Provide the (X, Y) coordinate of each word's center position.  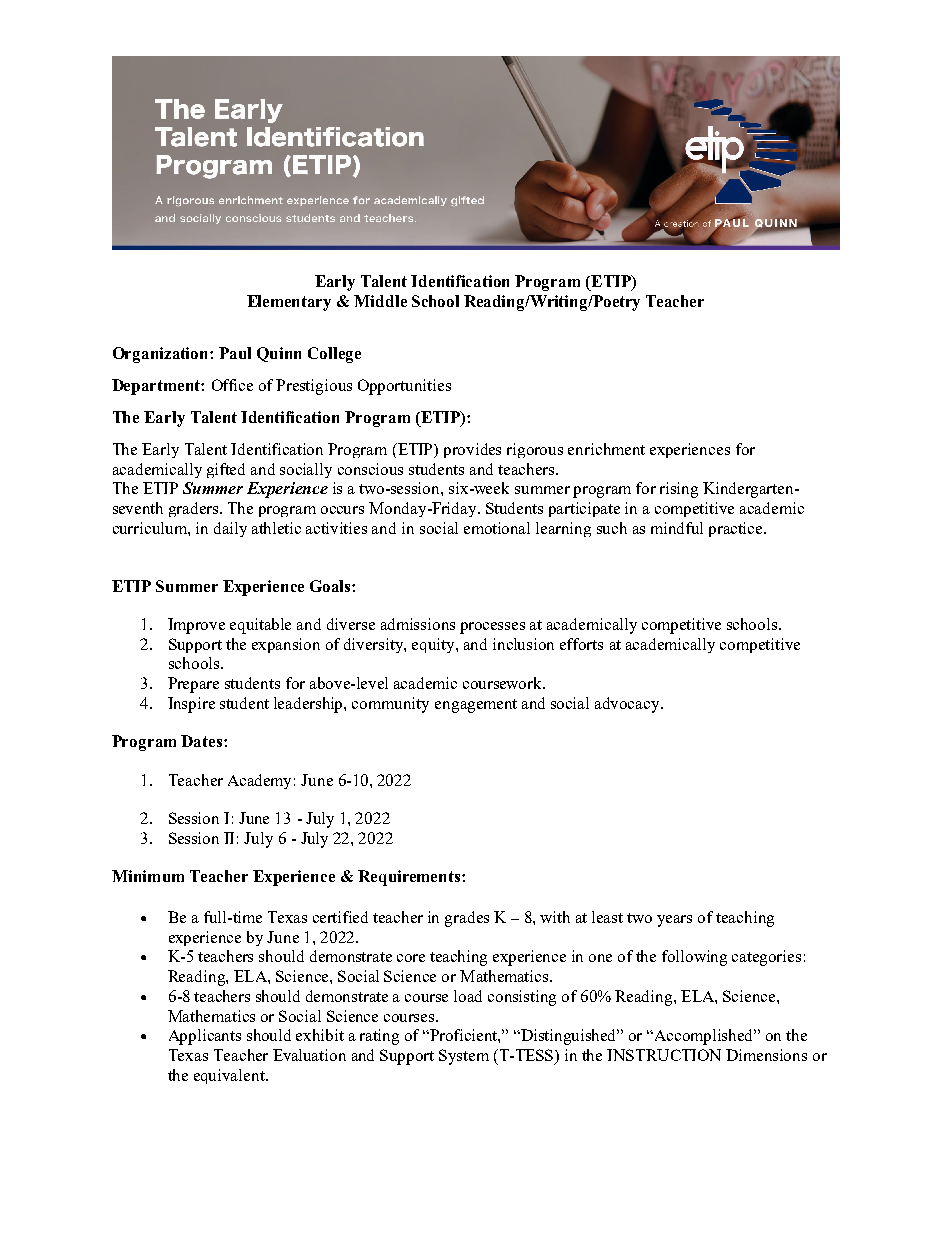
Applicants (205, 1037)
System (464, 1057)
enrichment (606, 449)
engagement (476, 706)
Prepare (193, 685)
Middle (380, 301)
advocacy (628, 705)
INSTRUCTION (664, 1055)
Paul (235, 353)
